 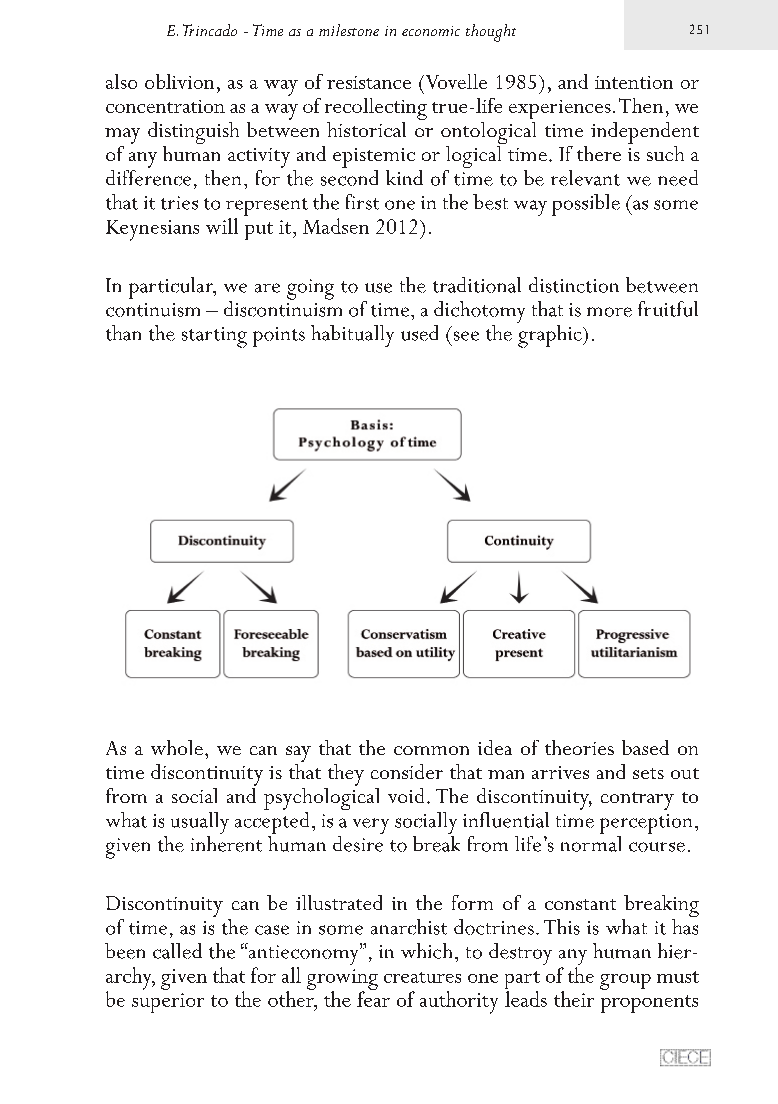 What do you see at coordinates (645, 747) in the screenshot?
I see `based` at bounding box center [645, 747].
